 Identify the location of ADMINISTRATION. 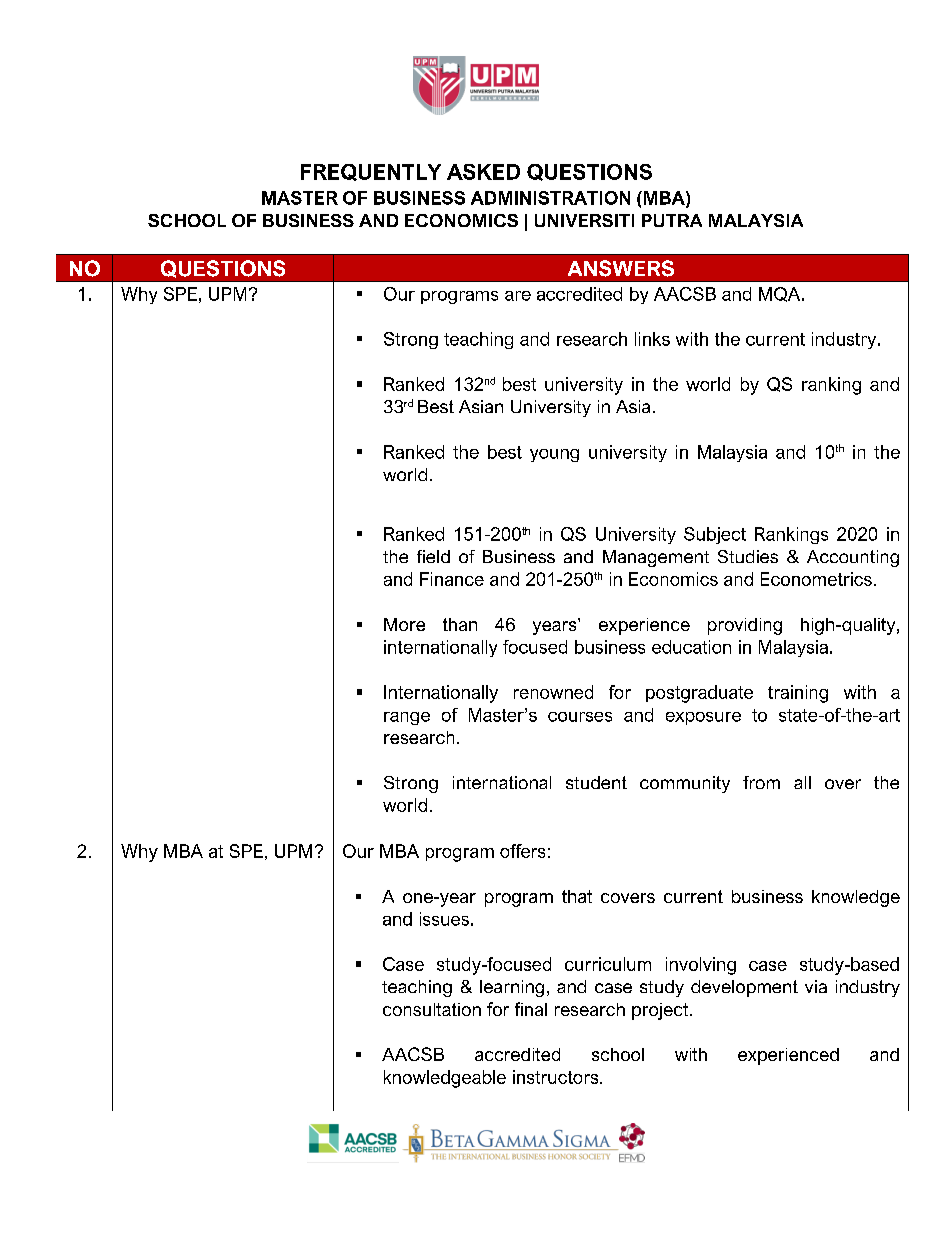
(550, 198).
